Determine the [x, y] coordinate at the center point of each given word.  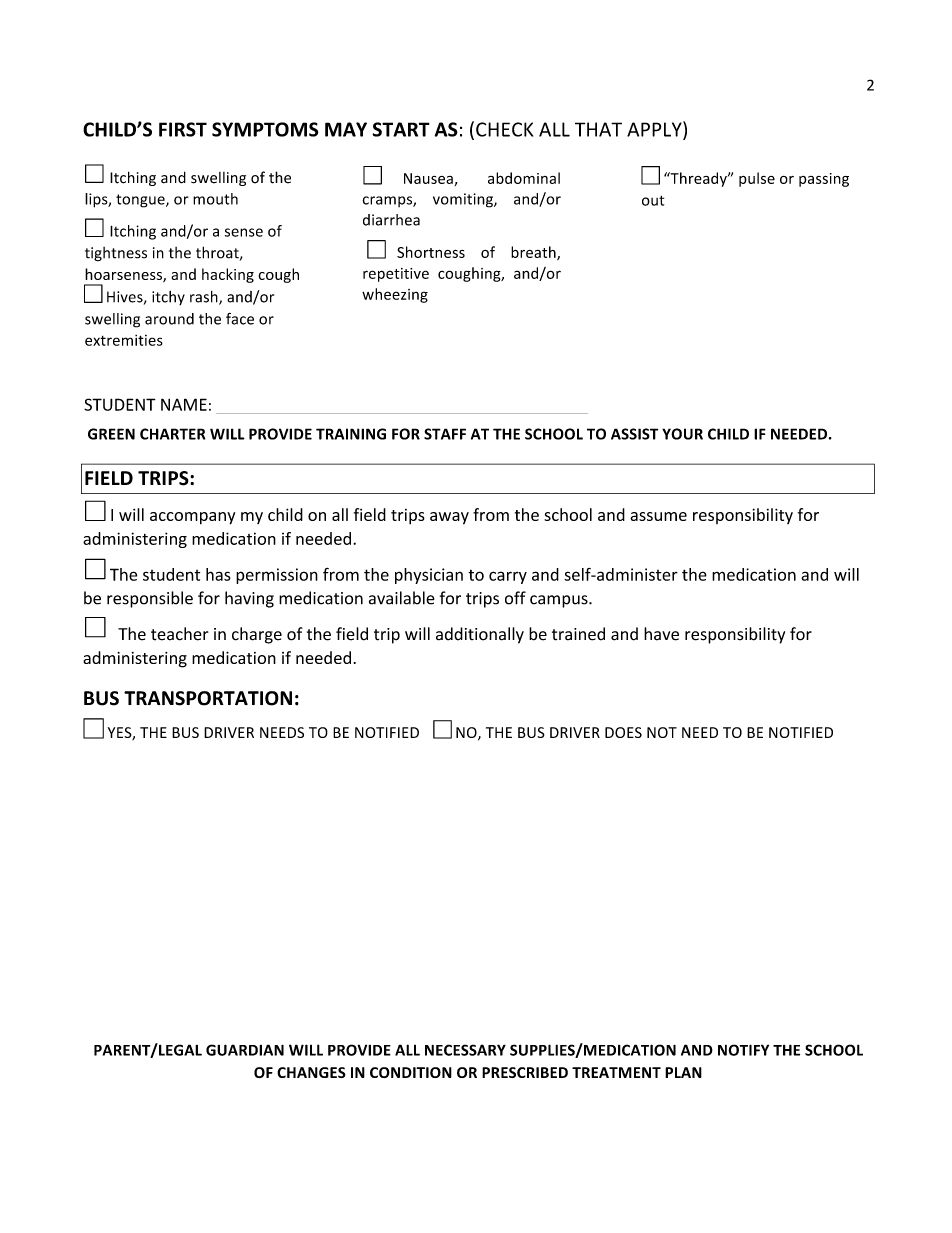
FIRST [183, 129]
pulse [757, 179]
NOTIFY [743, 1050]
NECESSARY [465, 1050]
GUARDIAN [245, 1050]
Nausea [429, 179]
